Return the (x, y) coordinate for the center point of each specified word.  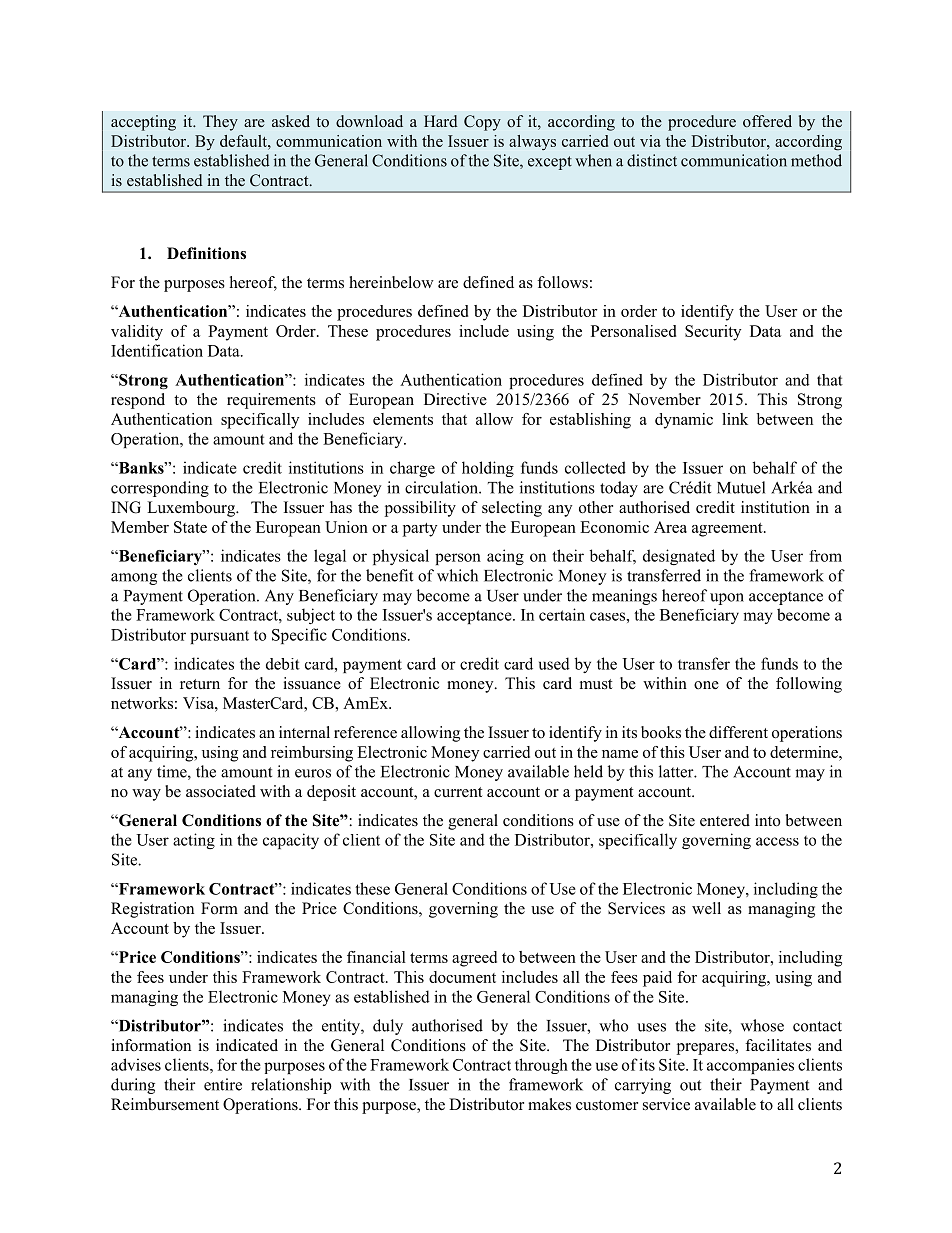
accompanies (750, 1066)
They (220, 123)
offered (767, 121)
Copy (482, 123)
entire (223, 1084)
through (541, 1066)
